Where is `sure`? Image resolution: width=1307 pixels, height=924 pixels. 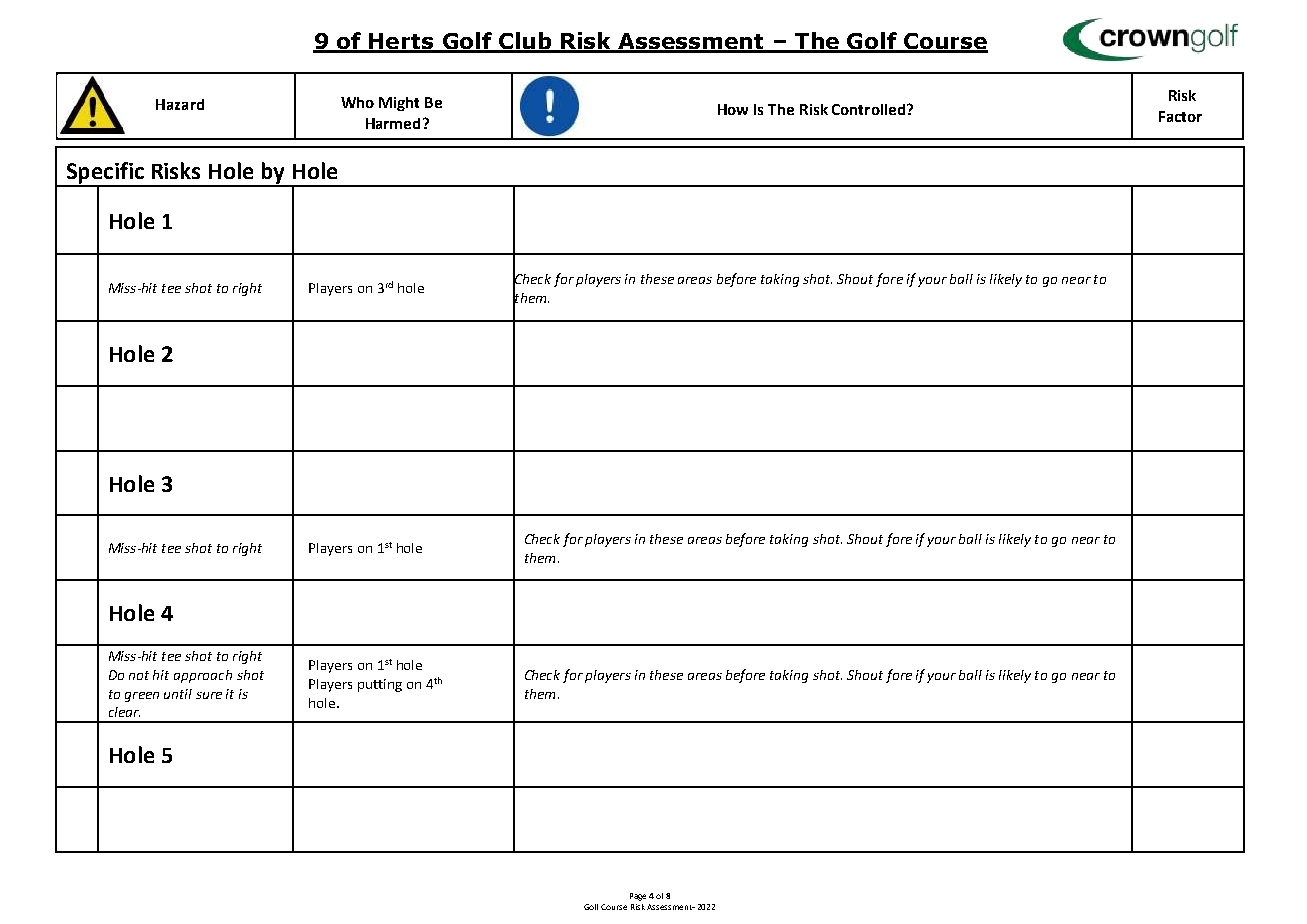
sure is located at coordinates (209, 695).
